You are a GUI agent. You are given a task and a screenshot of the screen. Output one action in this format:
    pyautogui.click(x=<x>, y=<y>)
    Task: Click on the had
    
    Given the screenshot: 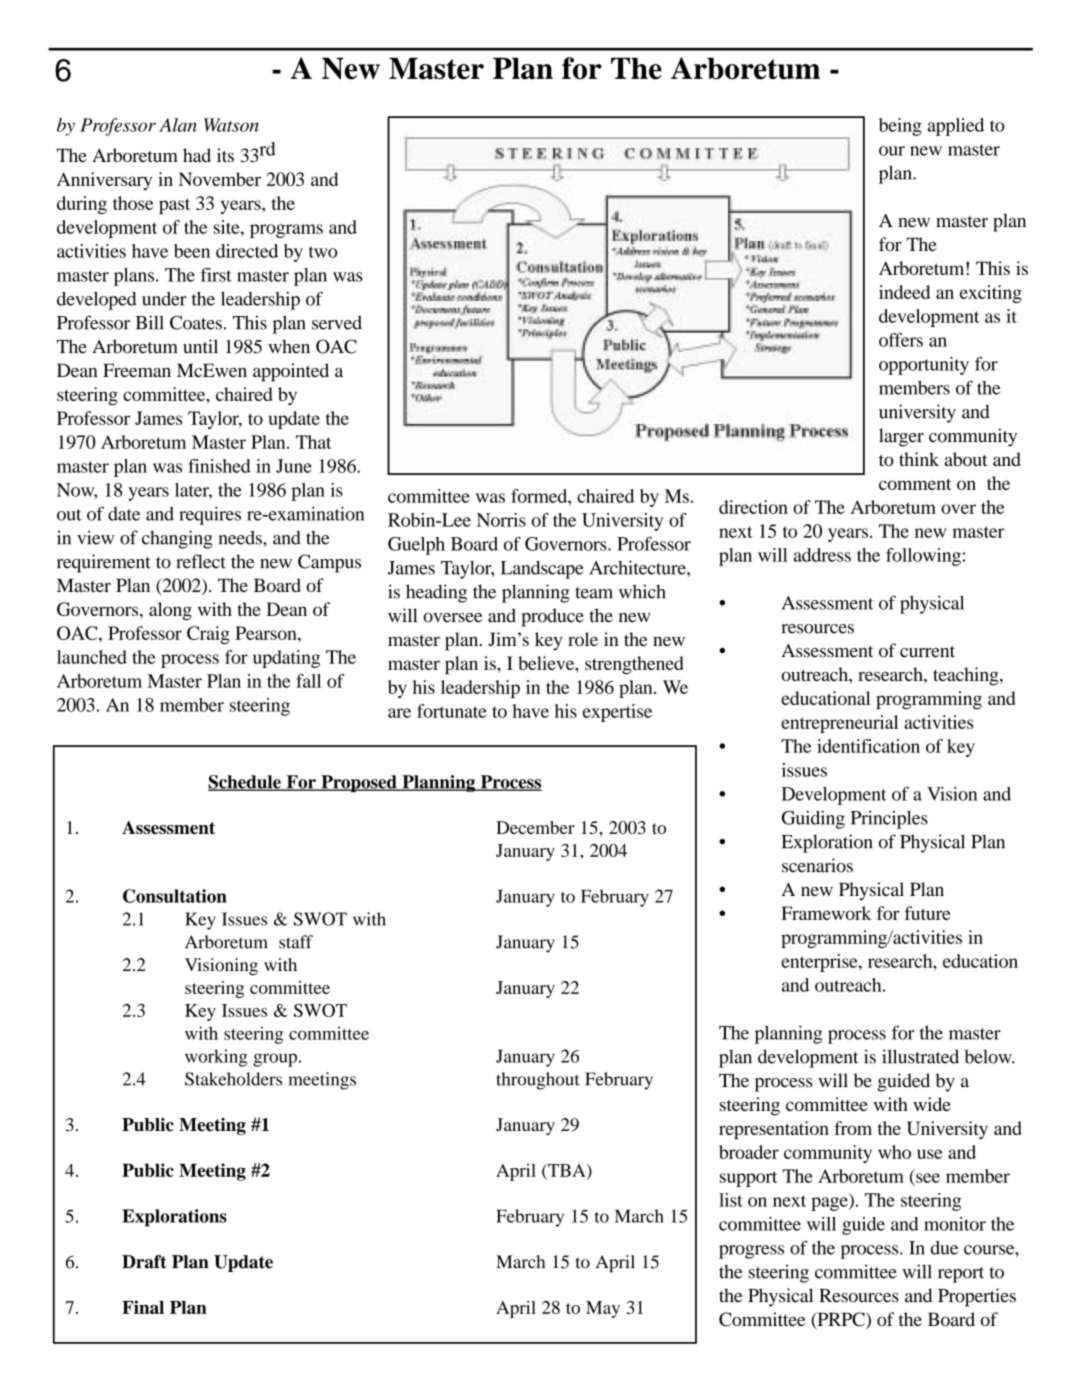 What is the action you would take?
    pyautogui.click(x=197, y=155)
